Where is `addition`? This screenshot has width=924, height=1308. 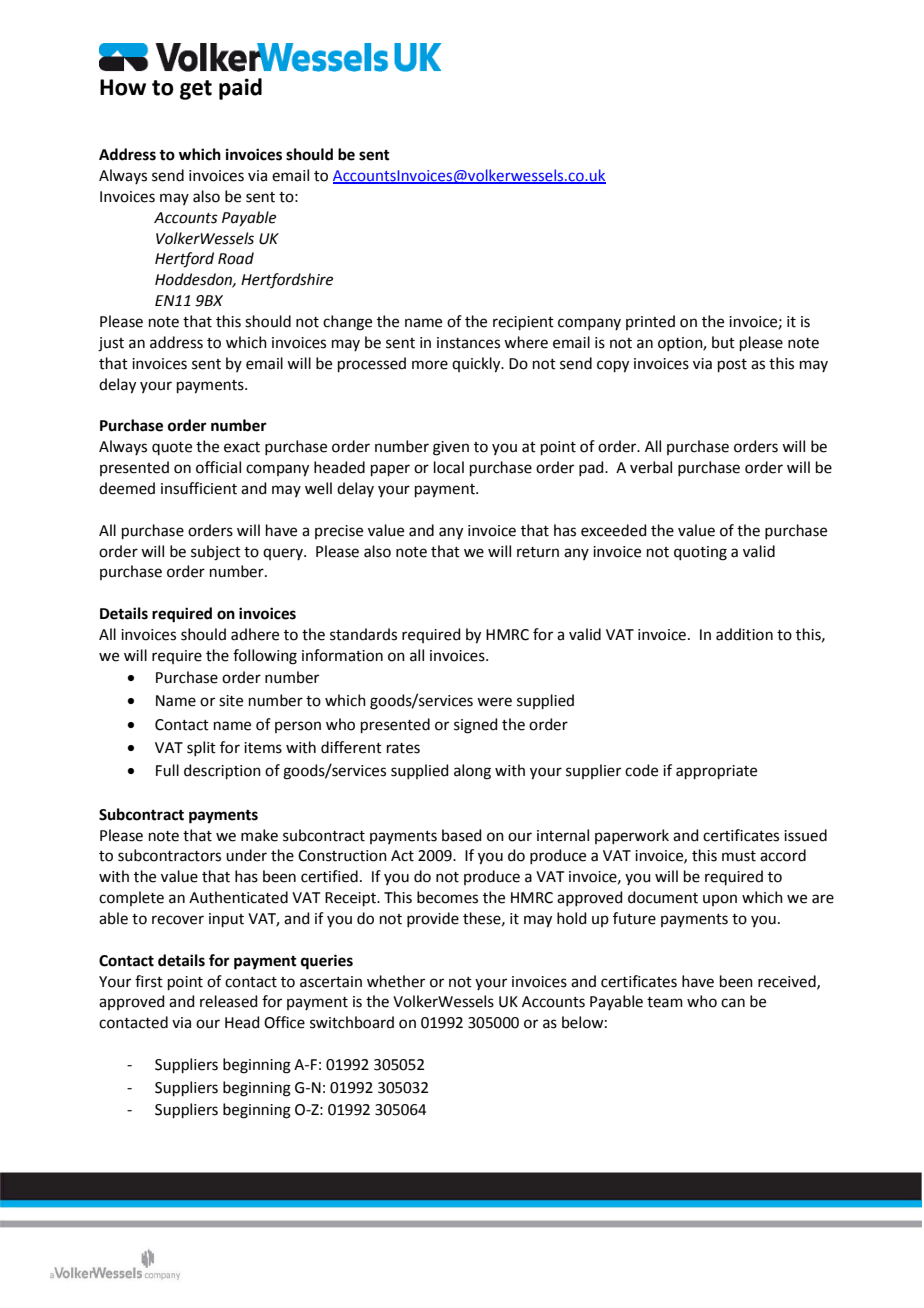 addition is located at coordinates (744, 634).
